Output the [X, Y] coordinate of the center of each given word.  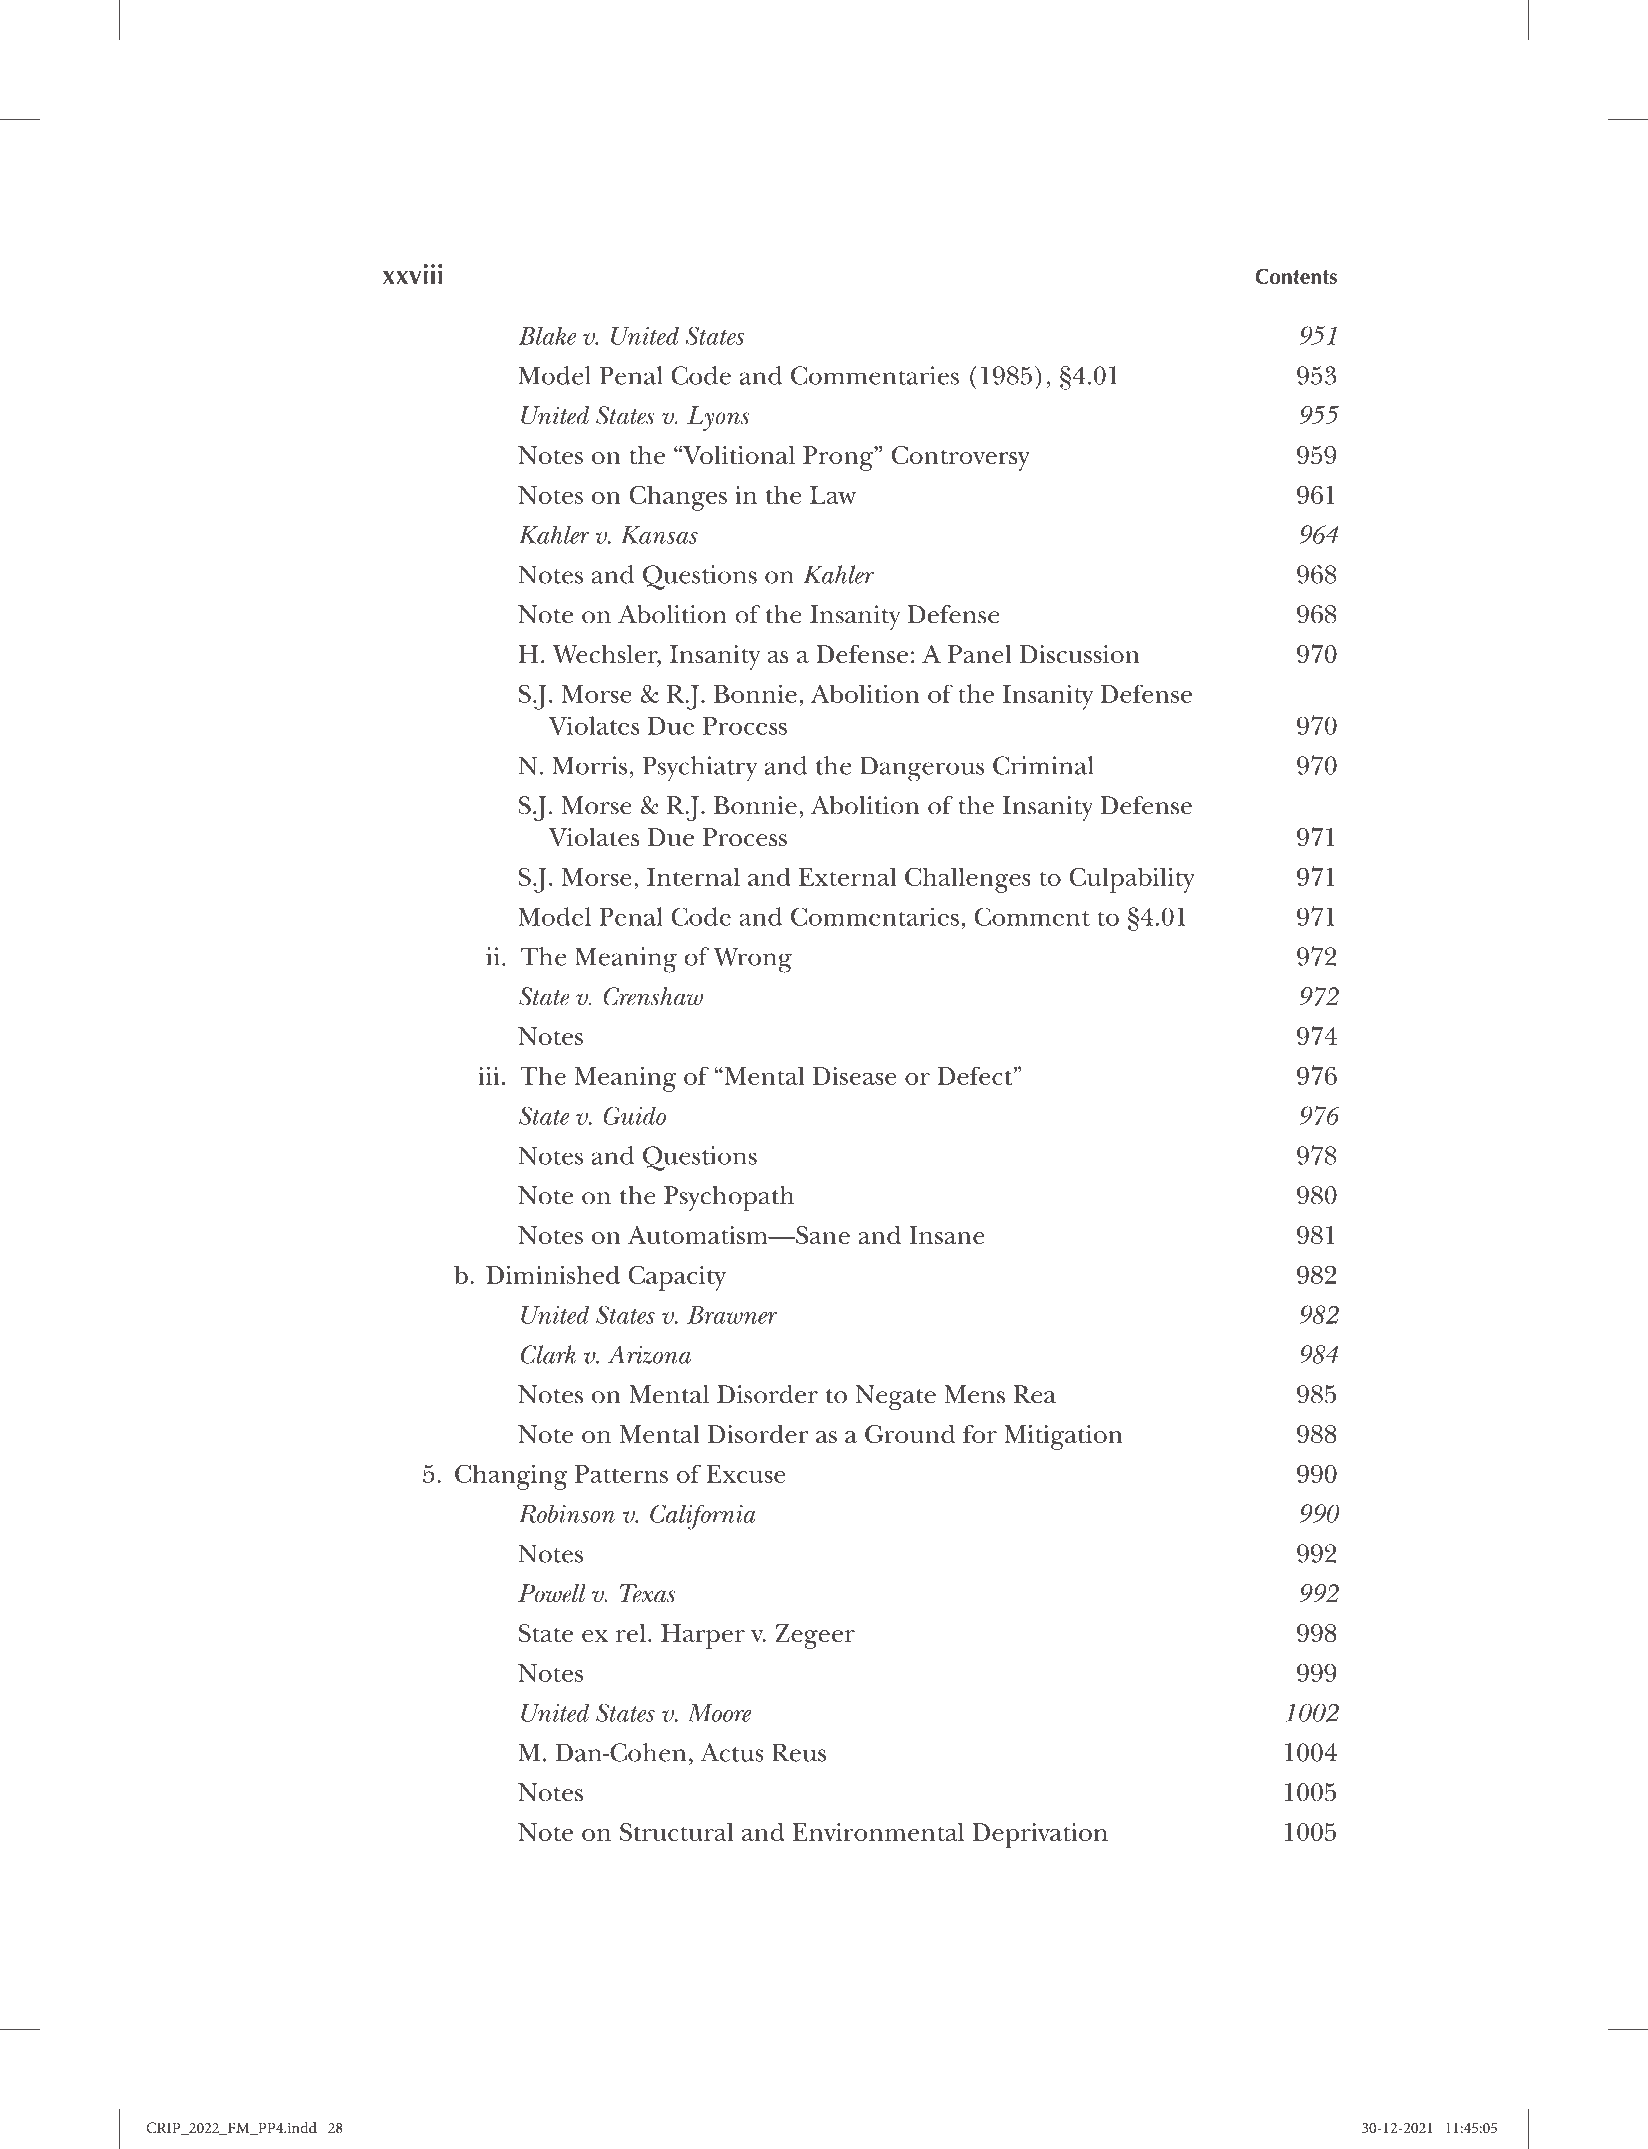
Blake [547, 336]
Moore [719, 1713]
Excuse [746, 1474]
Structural [676, 1832]
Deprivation [1040, 1835]
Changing [511, 1477]
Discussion [1080, 654]
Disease [855, 1076]
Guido [634, 1115]
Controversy [961, 458]
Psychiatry [700, 769]
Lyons [718, 418]
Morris [589, 765]
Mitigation [1063, 1437]
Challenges [968, 880]
